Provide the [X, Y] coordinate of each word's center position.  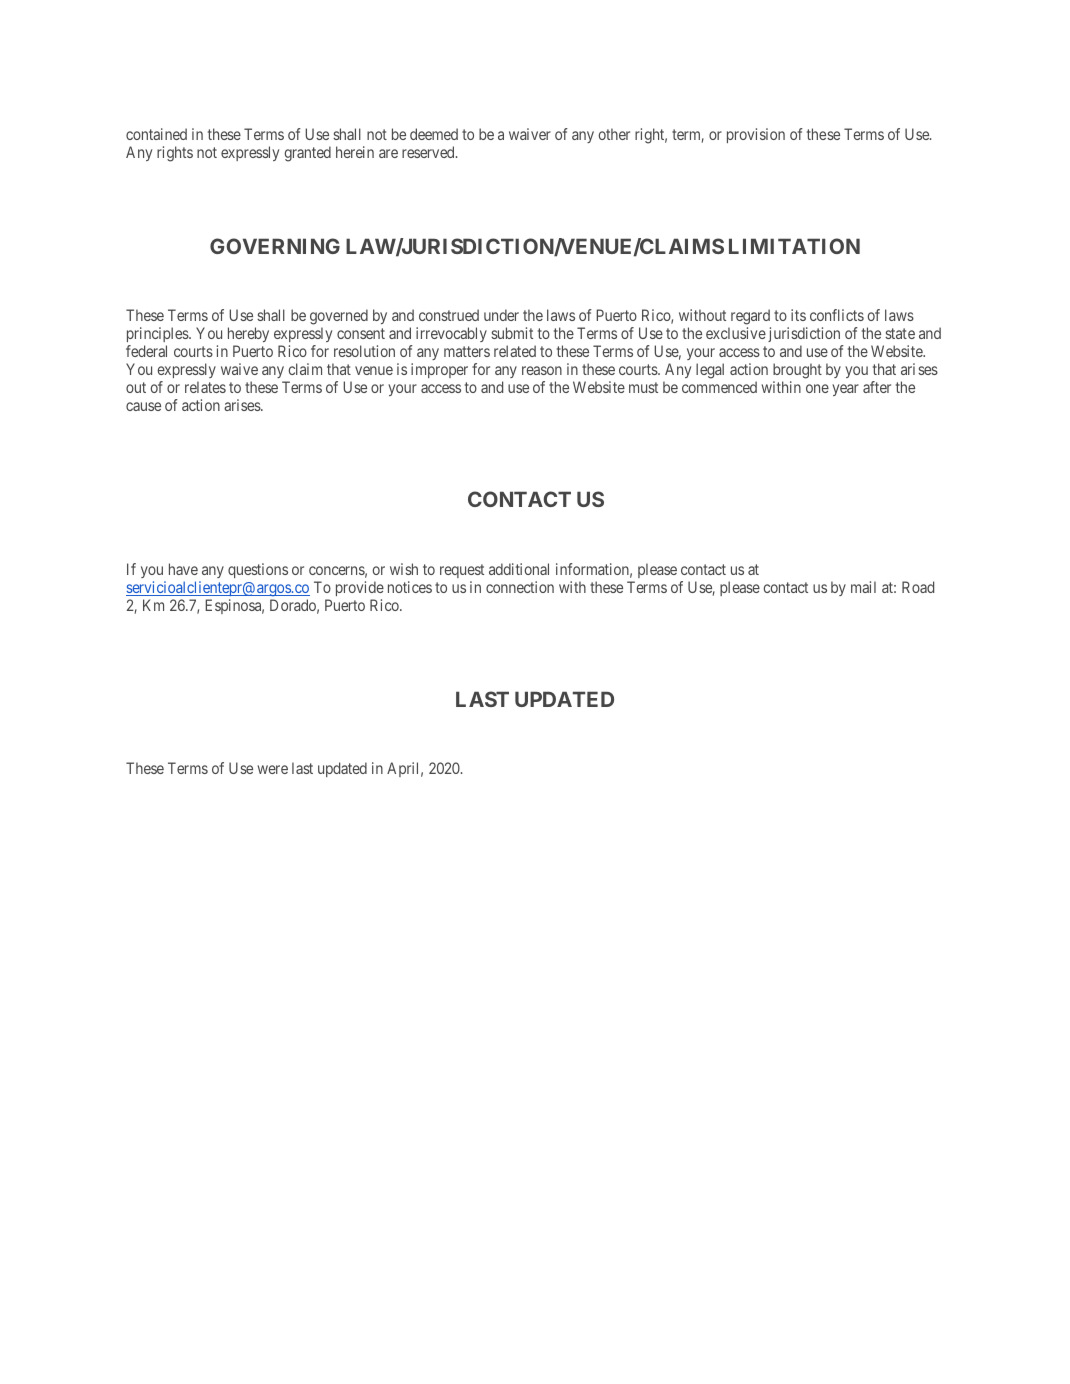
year [845, 390]
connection [520, 587]
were [273, 769]
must [643, 387]
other [614, 134]
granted [307, 154]
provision [756, 135]
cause [143, 406]
